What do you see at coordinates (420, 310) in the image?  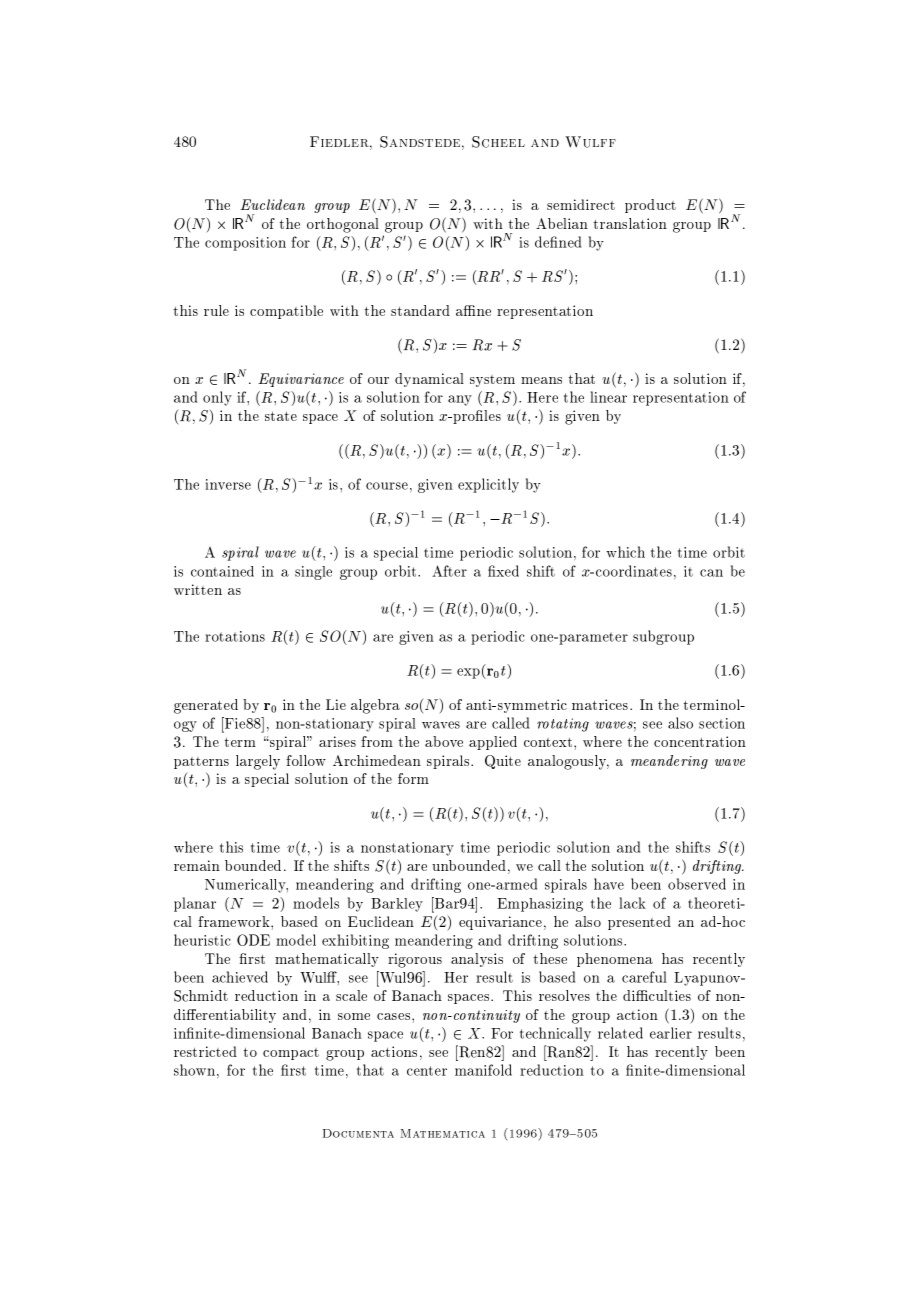 I see `standard` at bounding box center [420, 310].
